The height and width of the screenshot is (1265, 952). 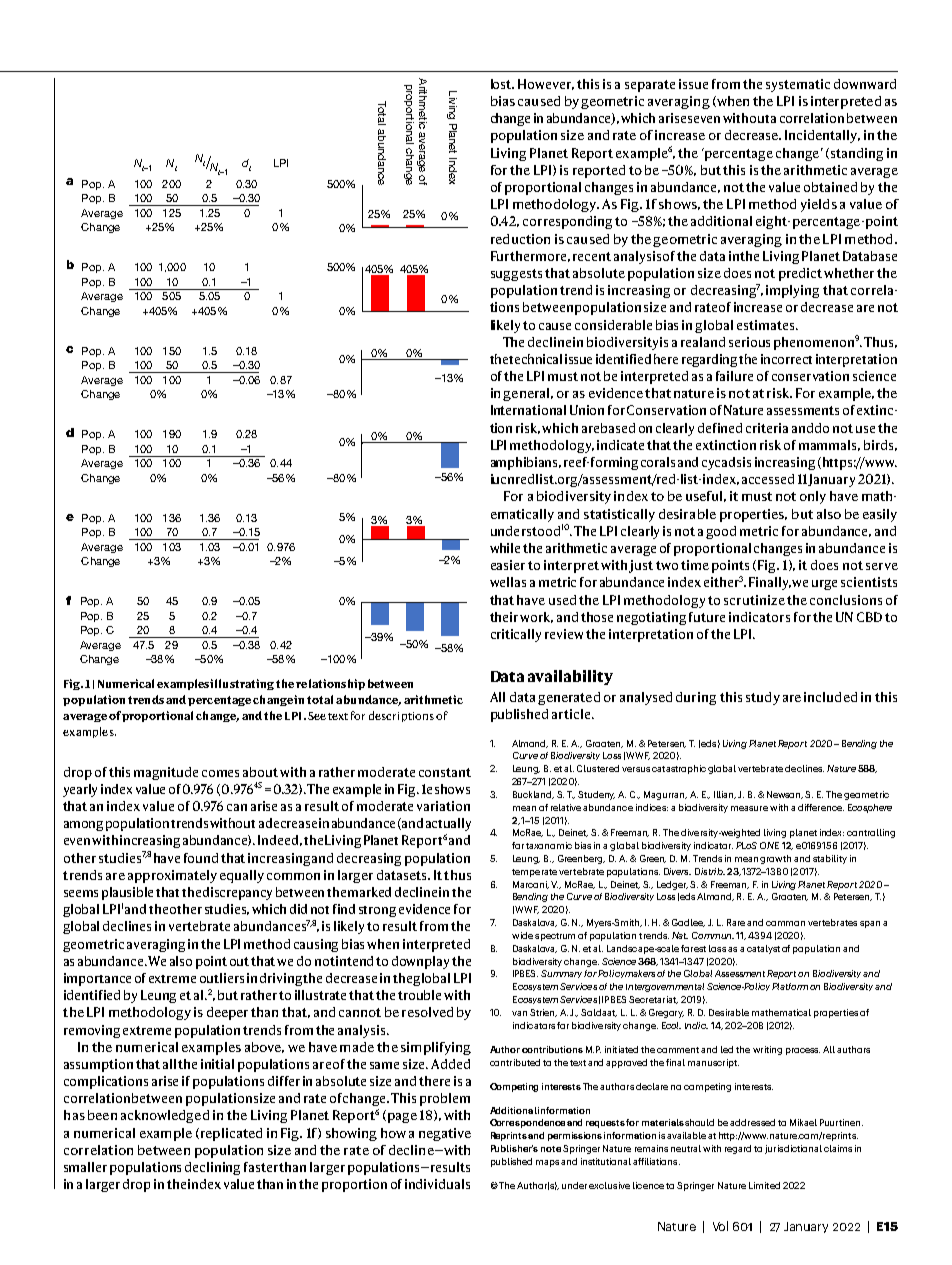 What do you see at coordinates (822, 136) in the screenshot?
I see `Incidentally` at bounding box center [822, 136].
